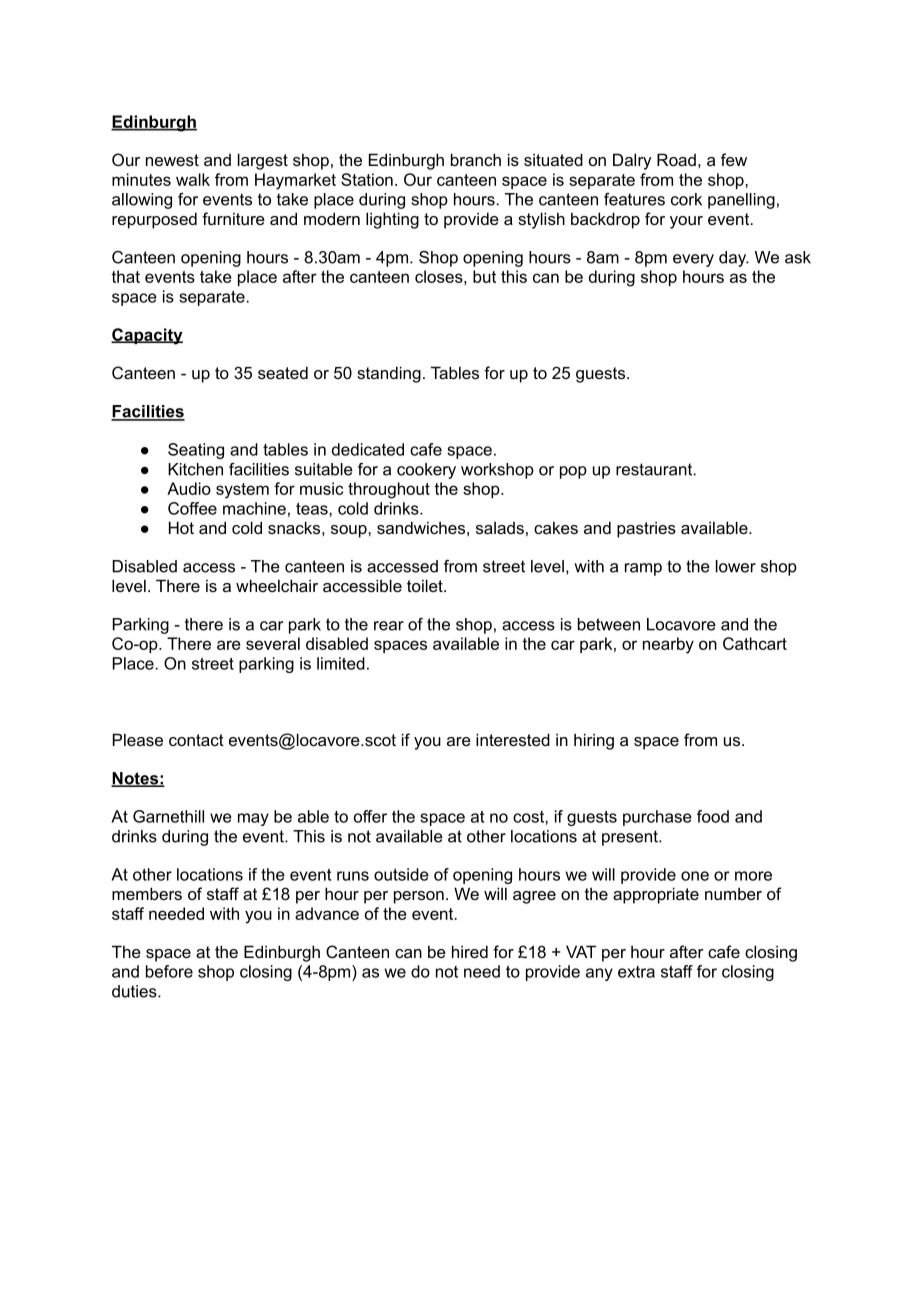  Describe the element at coordinates (736, 566) in the screenshot. I see `lower` at that location.
